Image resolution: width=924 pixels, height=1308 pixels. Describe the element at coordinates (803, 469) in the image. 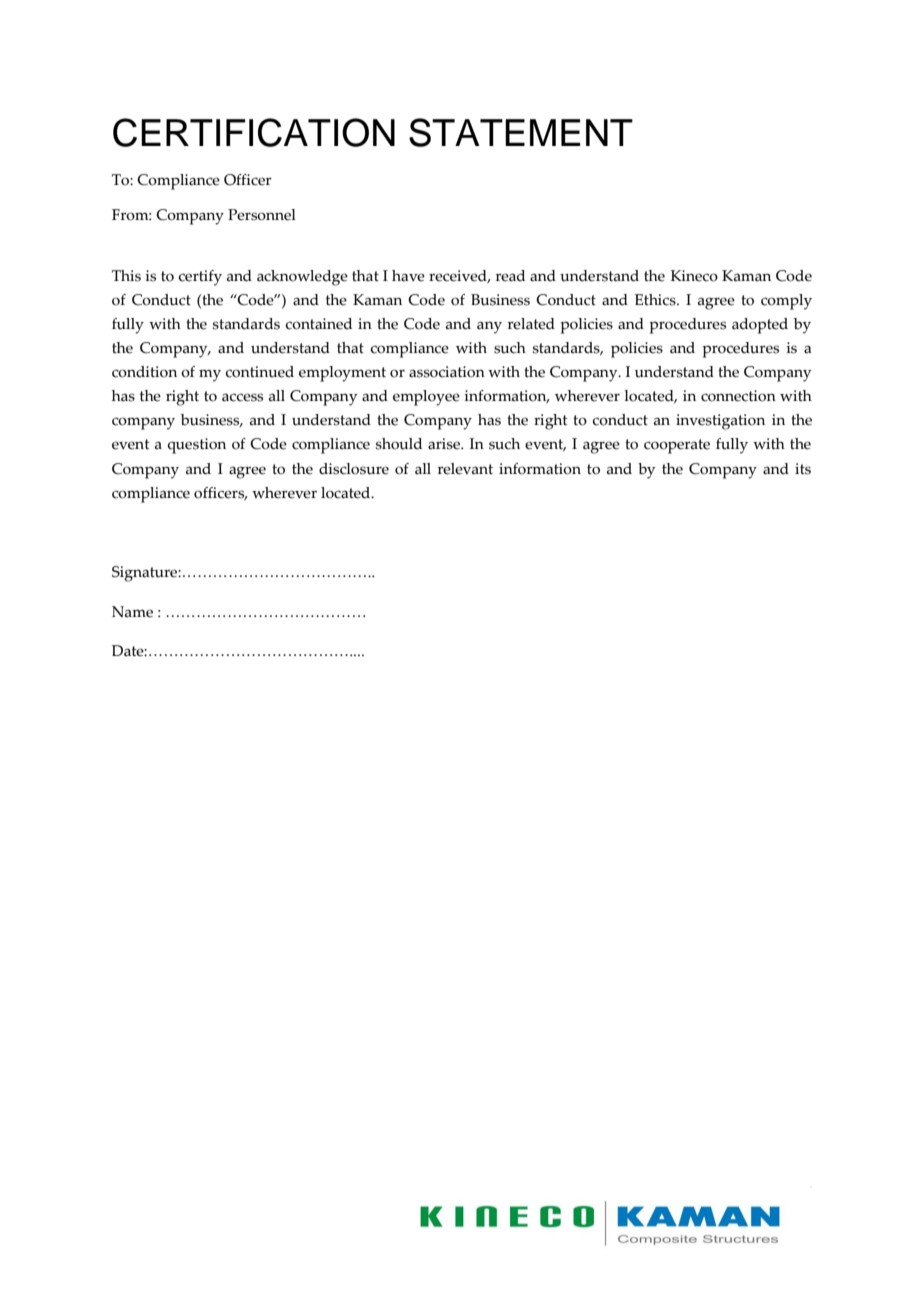

I see `its` at that location.
